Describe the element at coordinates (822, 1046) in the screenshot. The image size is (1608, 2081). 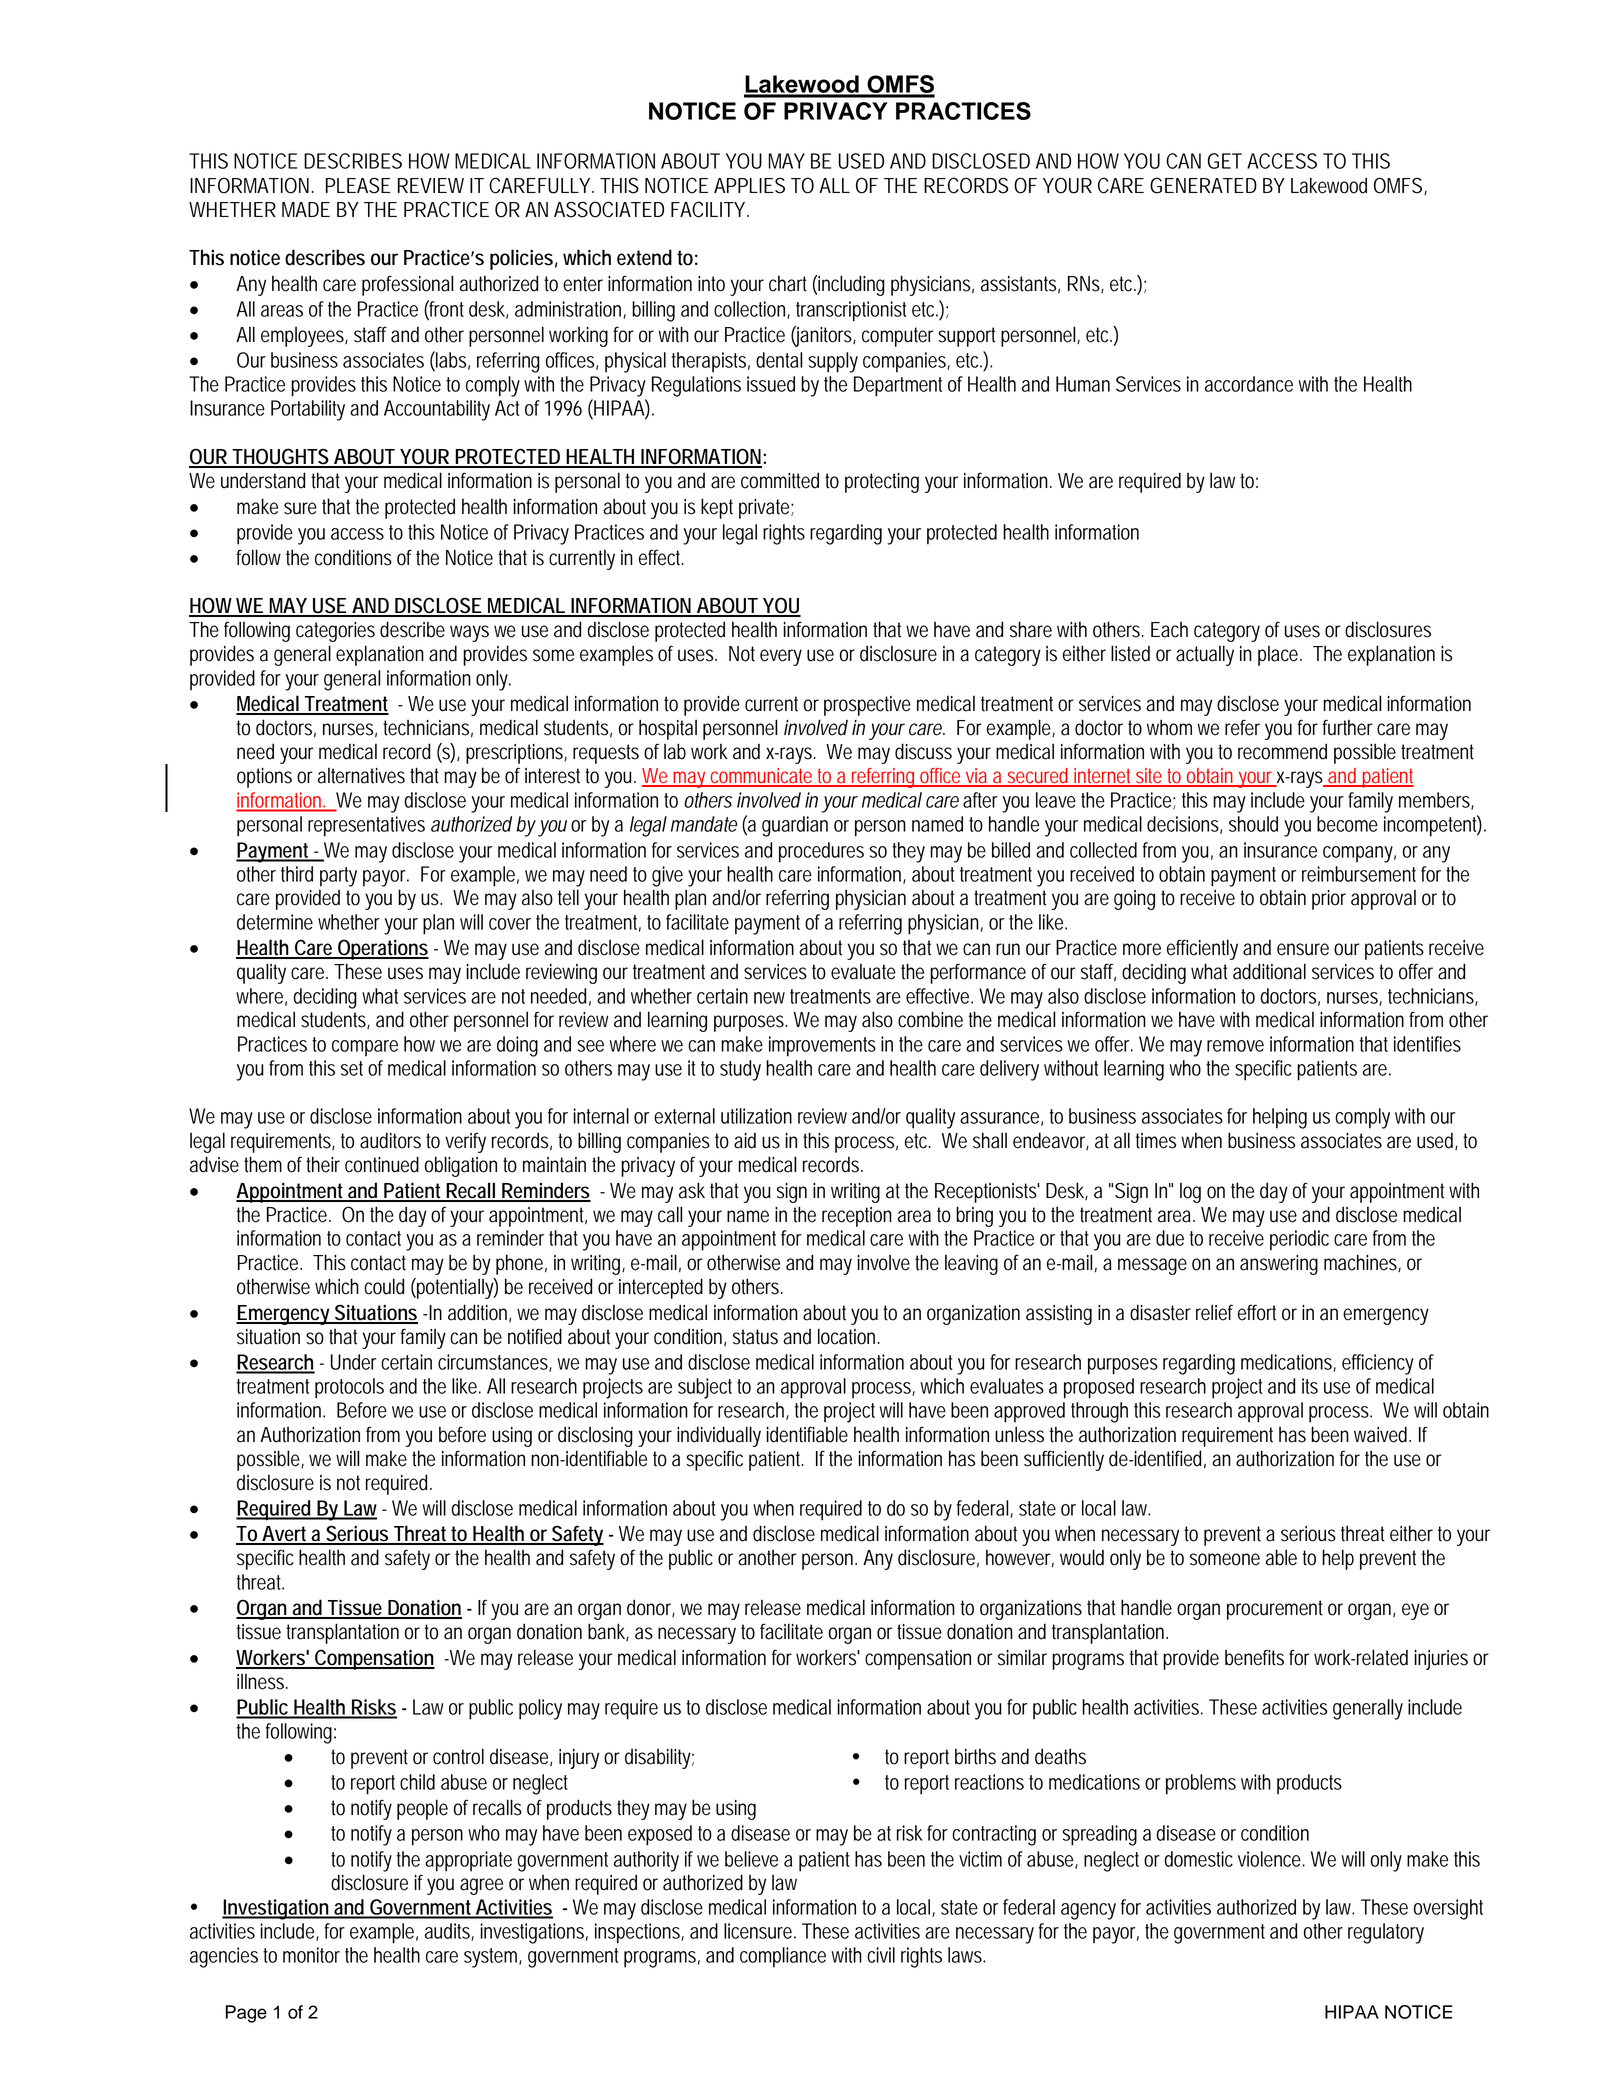
I see `improvements` at that location.
